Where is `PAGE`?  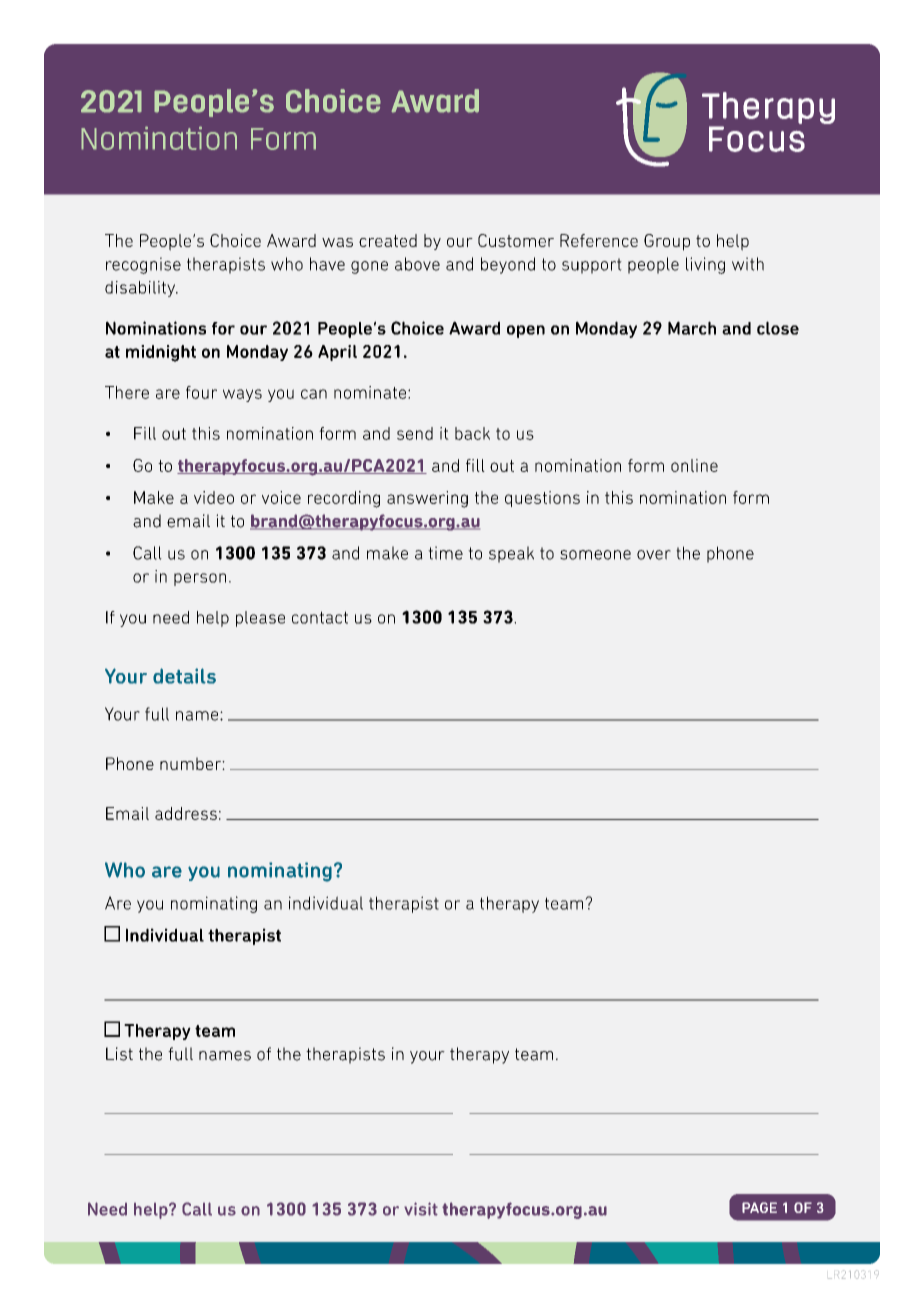
PAGE is located at coordinates (759, 1207).
